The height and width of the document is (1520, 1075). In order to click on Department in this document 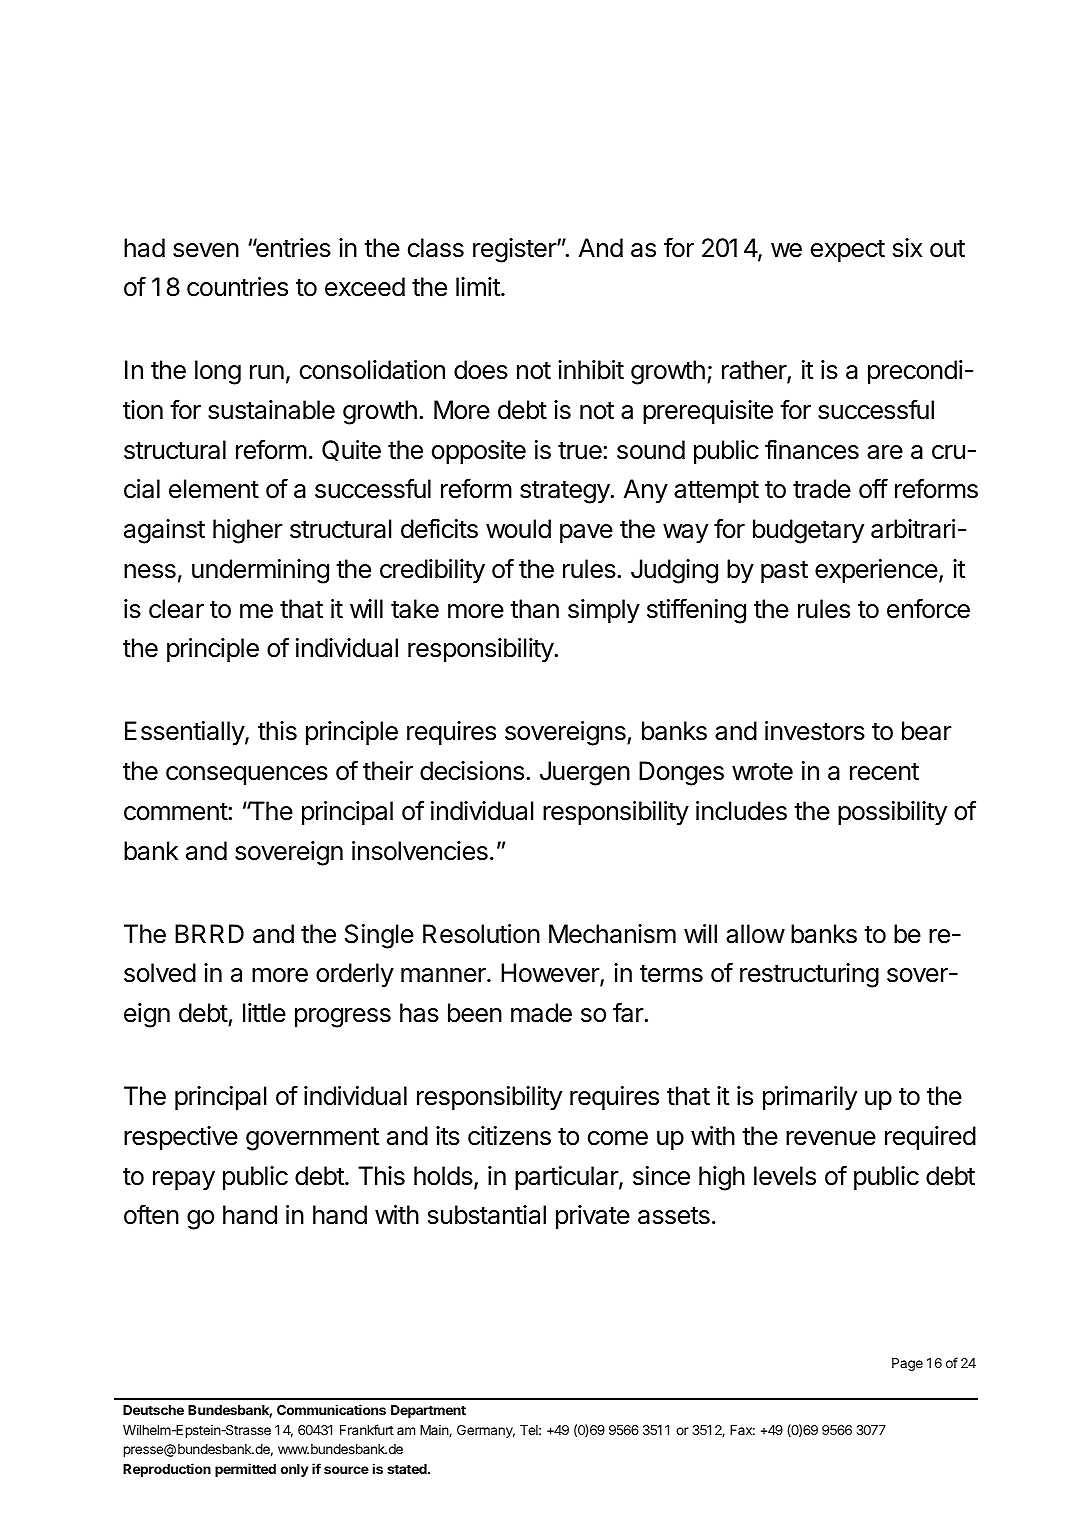, I will do `click(428, 1411)`.
